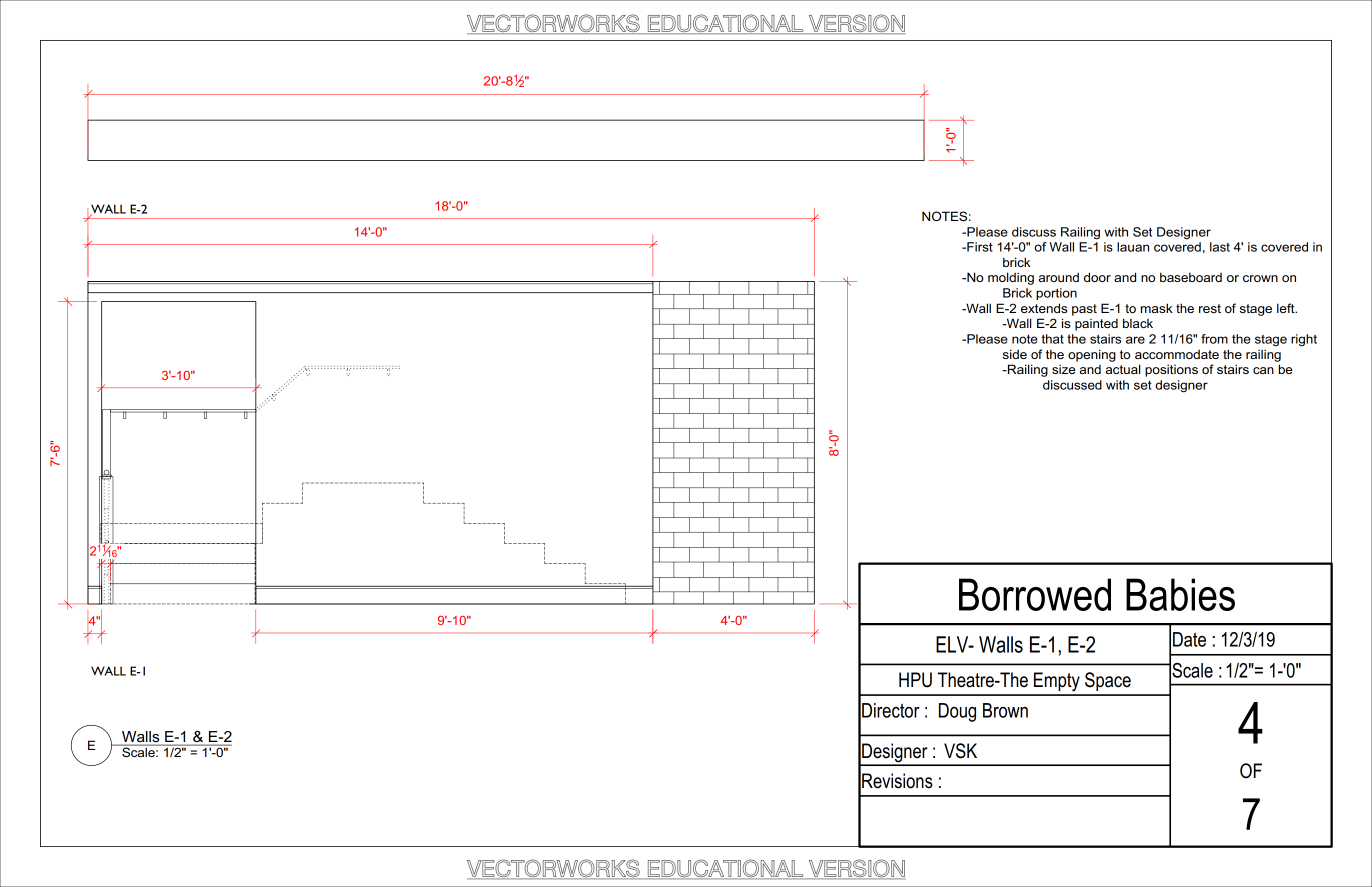 The image size is (1372, 887). What do you see at coordinates (1123, 369) in the document?
I see `actual` at bounding box center [1123, 369].
